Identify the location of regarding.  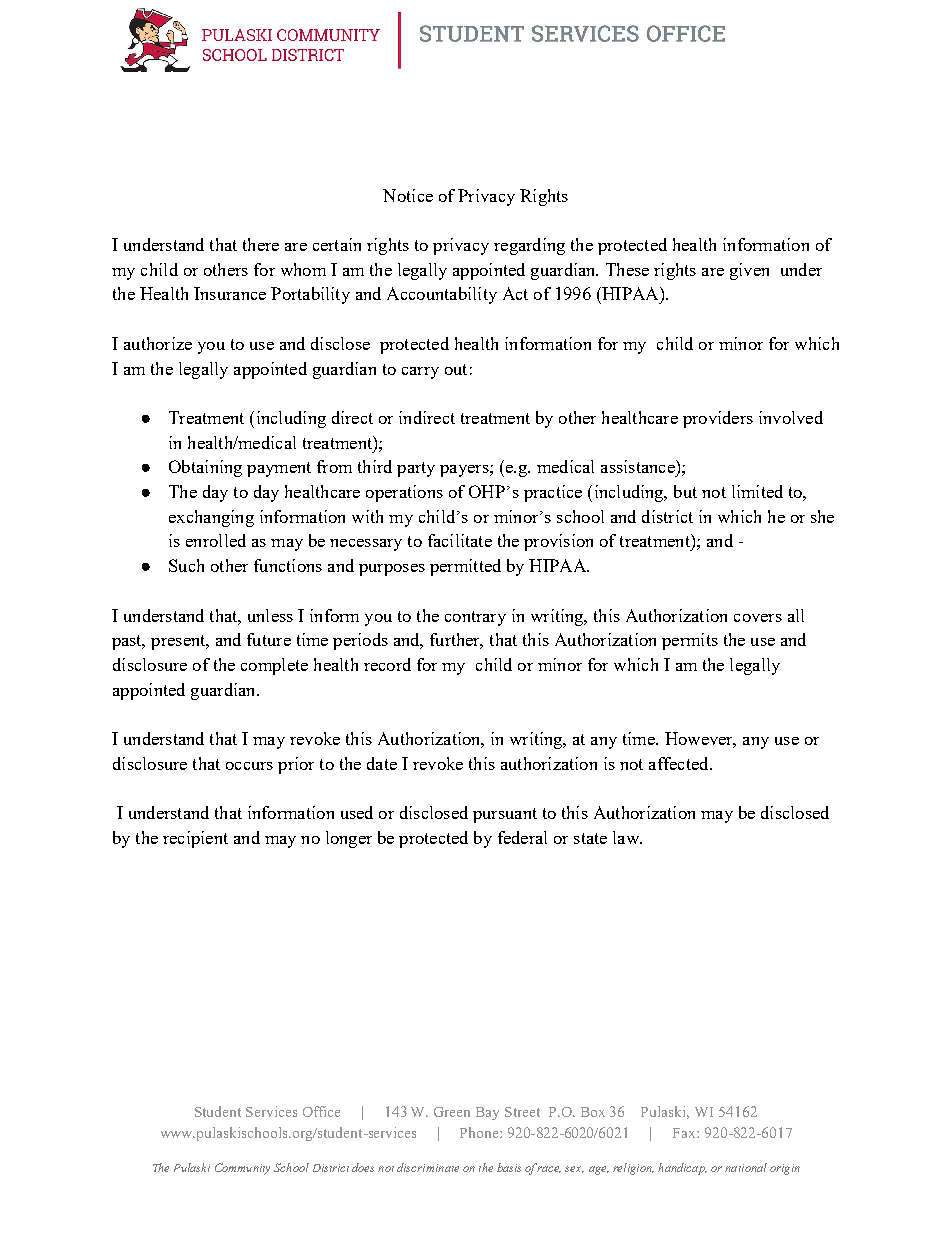
(529, 246).
